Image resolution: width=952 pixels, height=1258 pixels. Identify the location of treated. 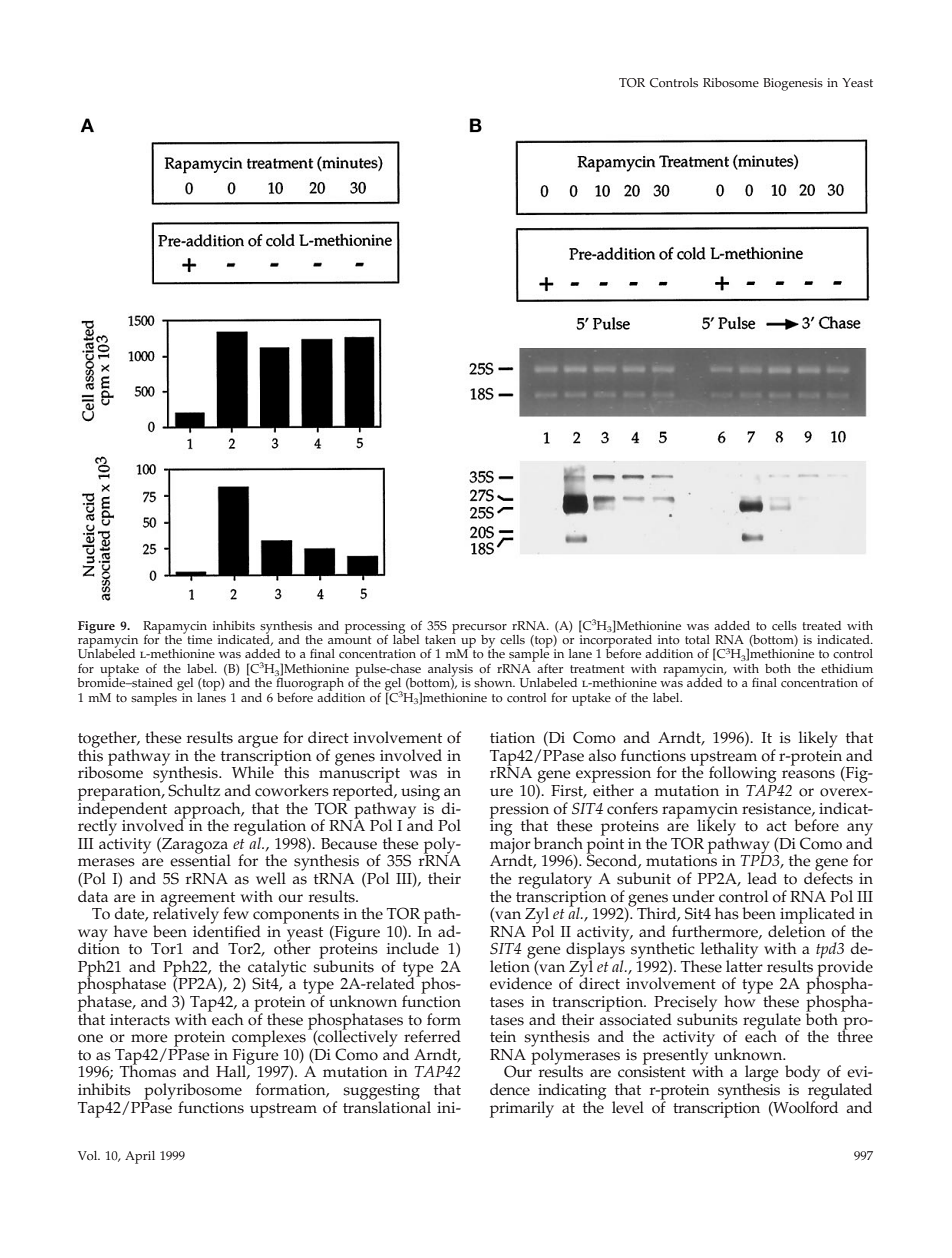
(821, 626).
